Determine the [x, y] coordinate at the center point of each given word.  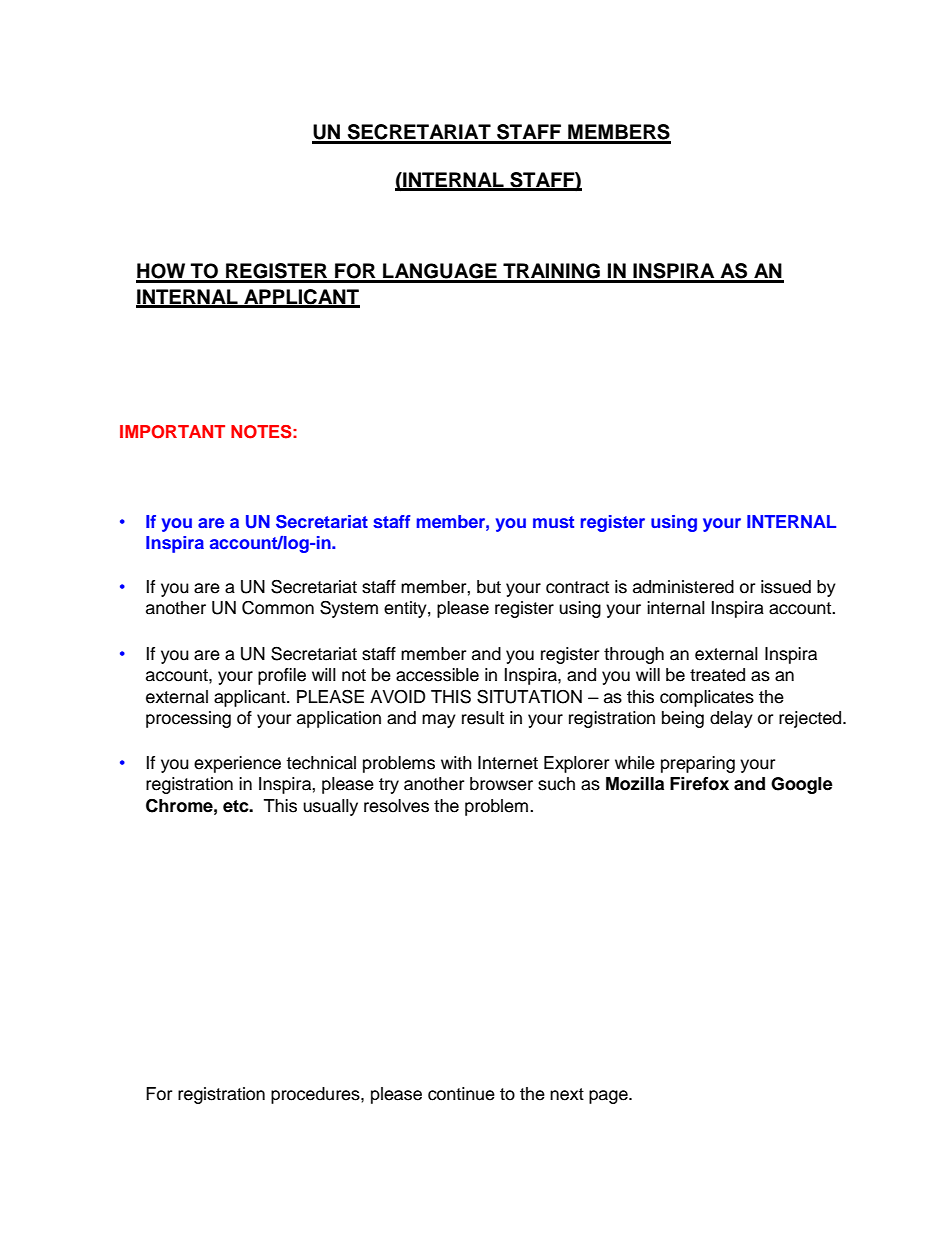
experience [237, 764]
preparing [698, 764]
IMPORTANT [172, 432]
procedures [316, 1095]
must [553, 522]
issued [786, 587]
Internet [508, 763]
